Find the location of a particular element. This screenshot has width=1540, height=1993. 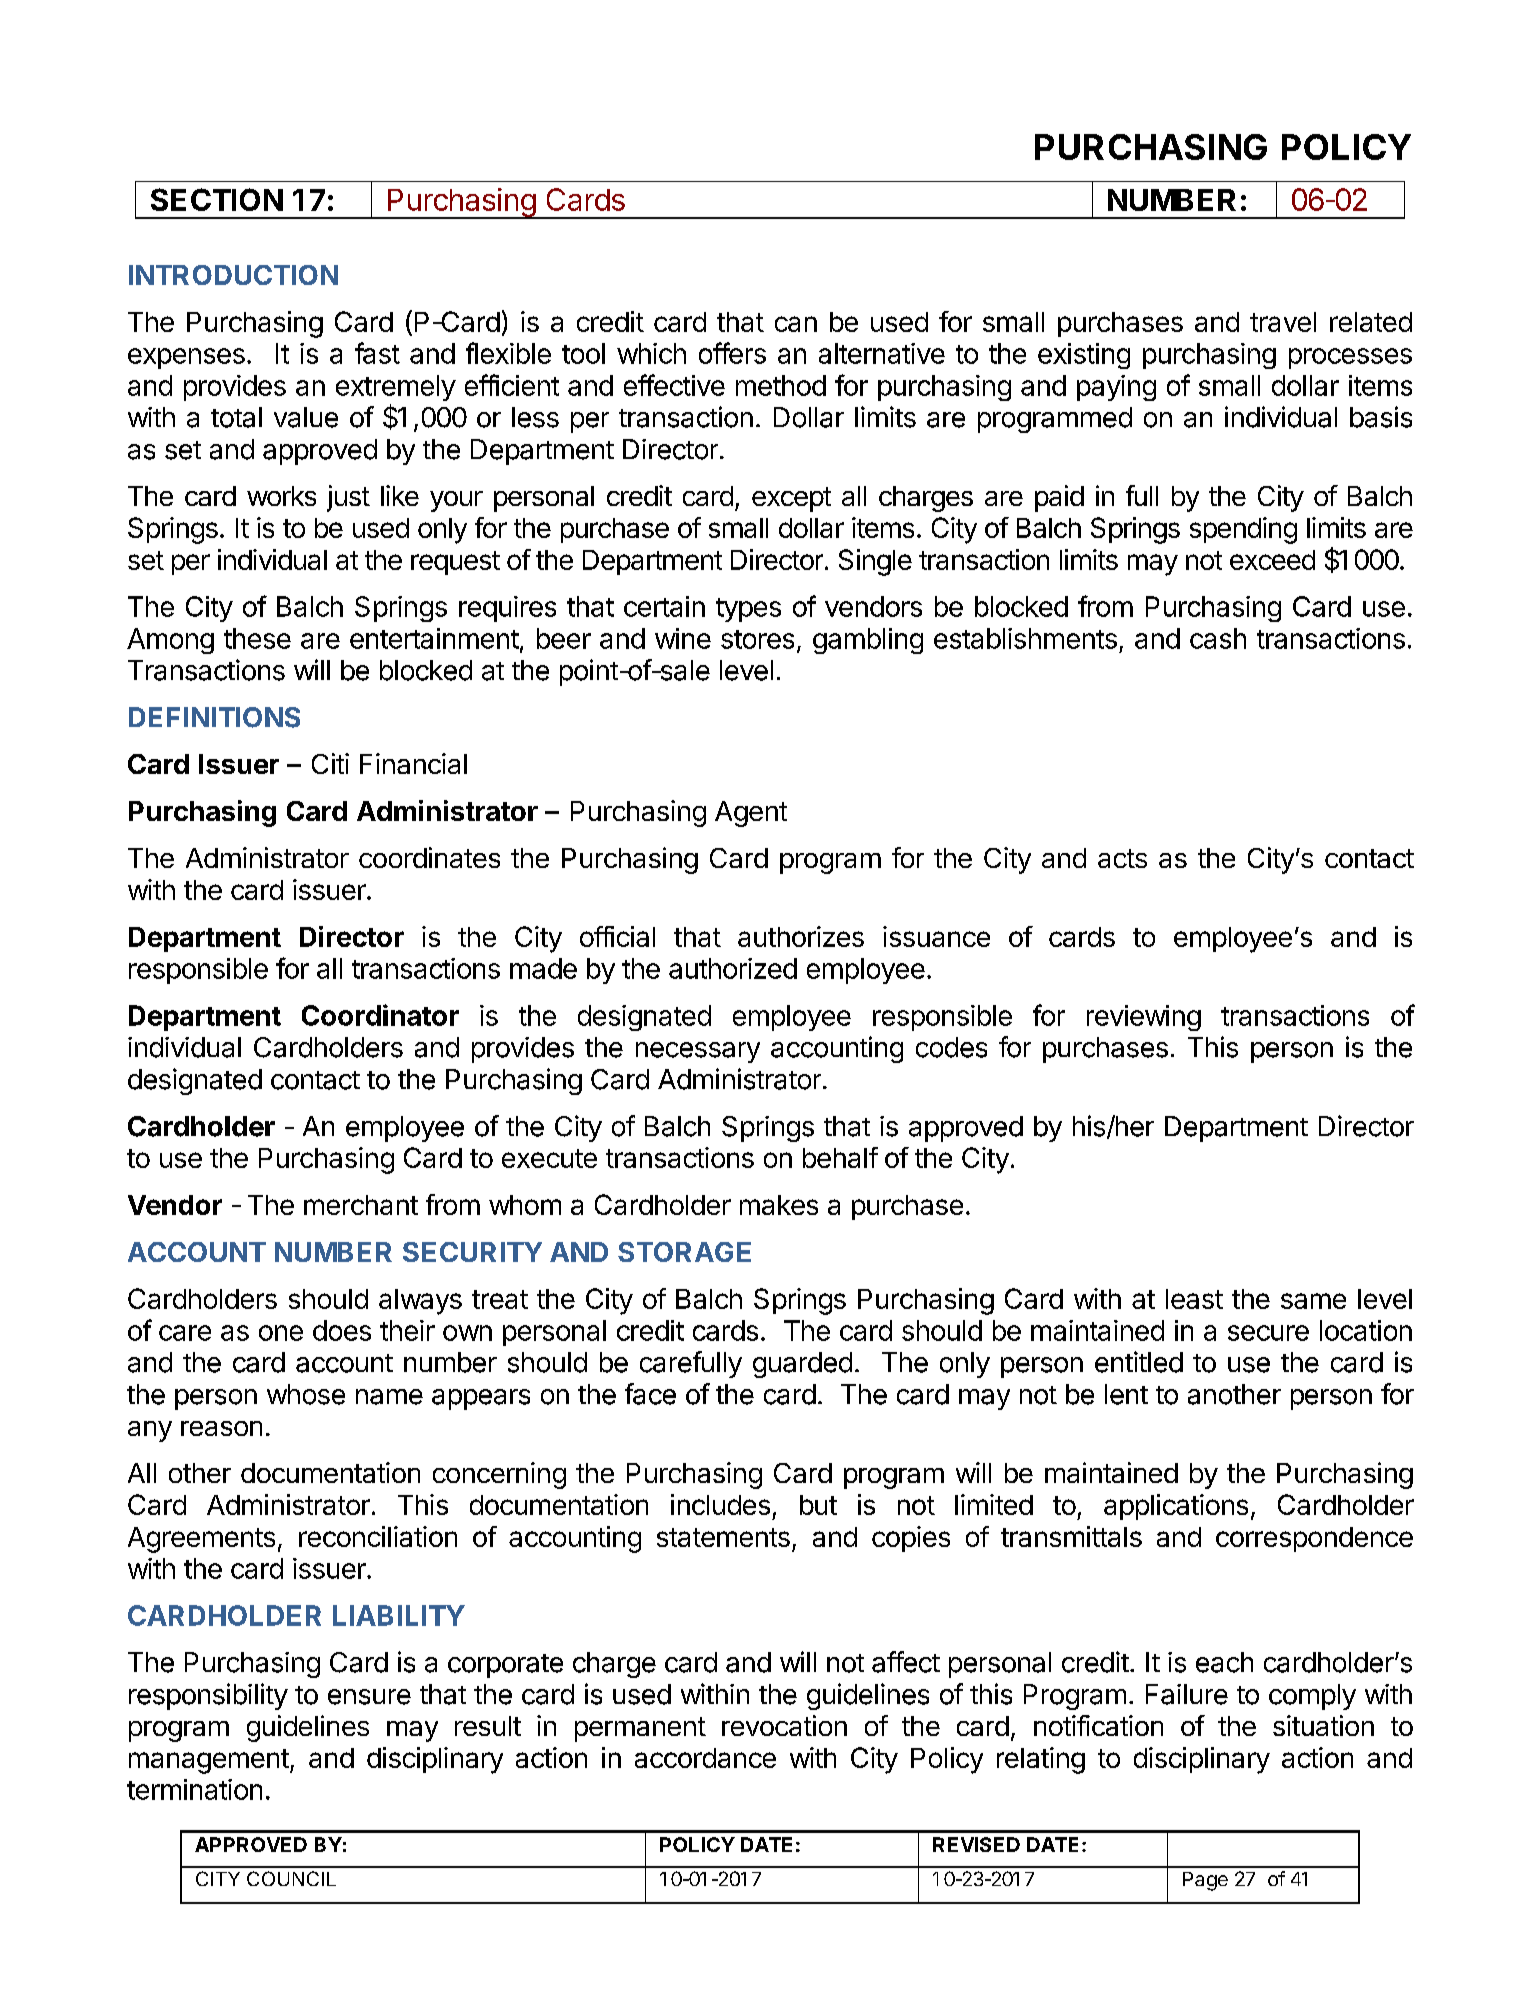

INTRODUCTION is located at coordinates (233, 275).
